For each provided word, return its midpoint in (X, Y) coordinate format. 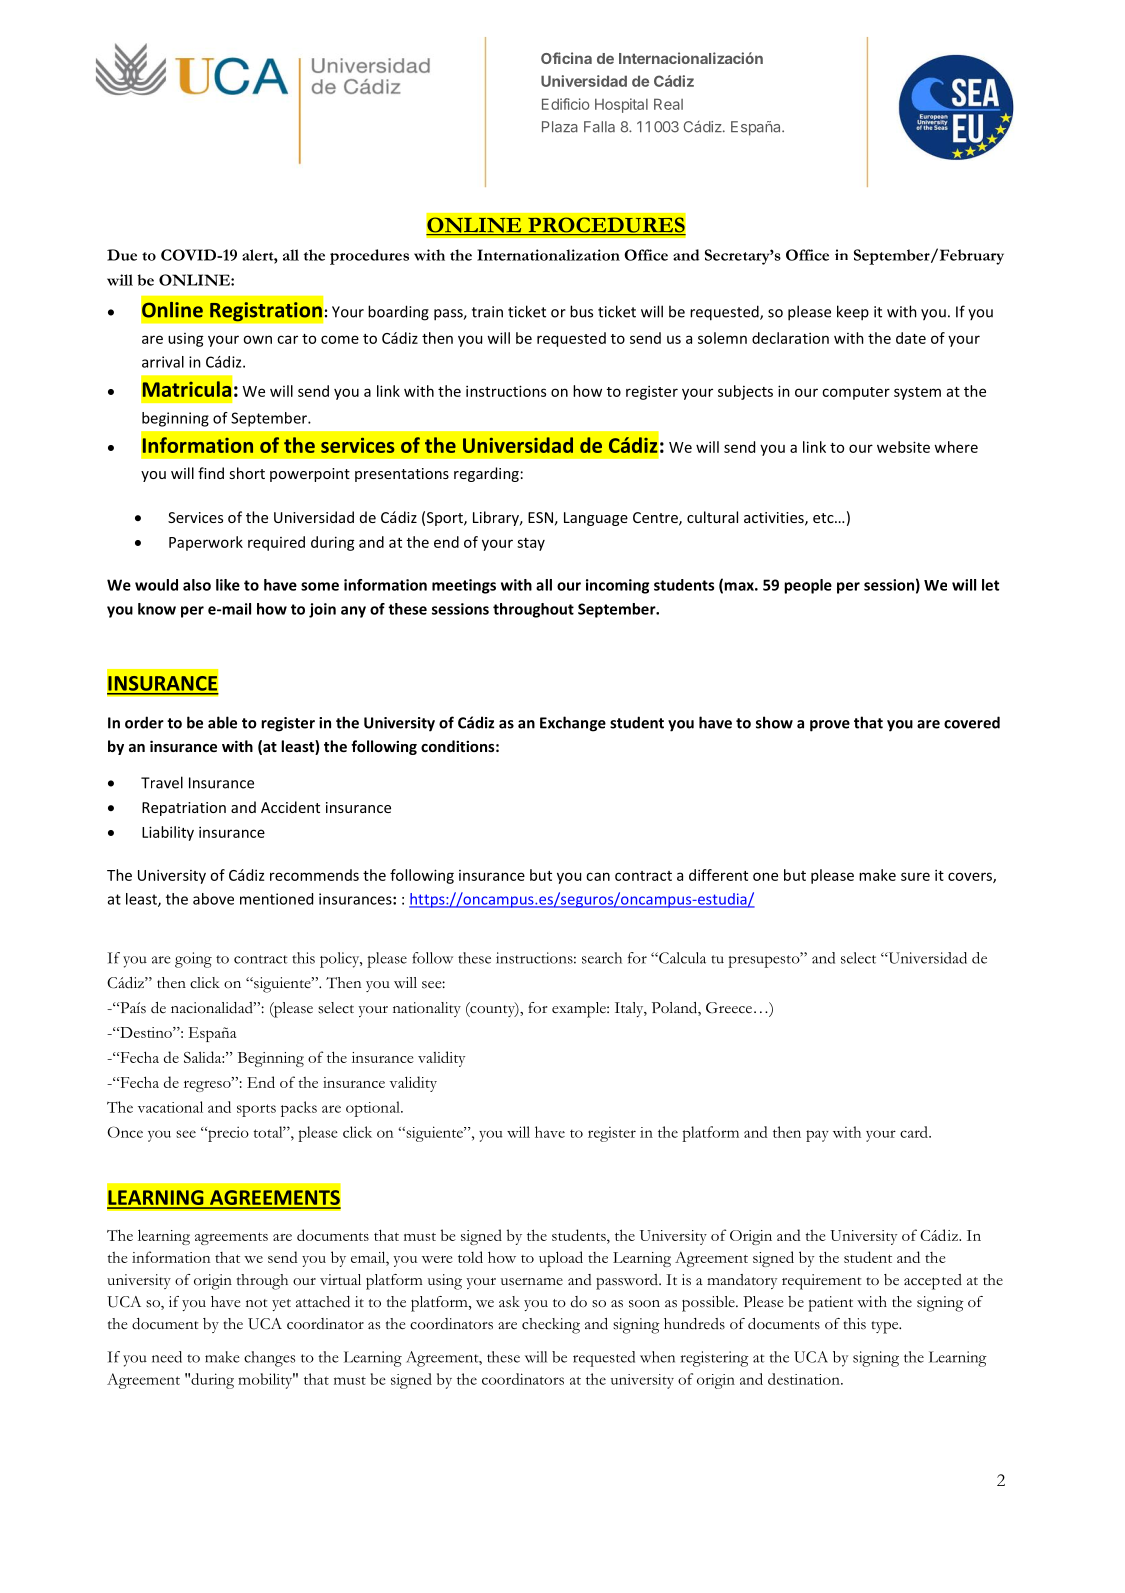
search (602, 958)
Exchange (573, 724)
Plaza (560, 127)
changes (269, 1359)
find (211, 473)
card (915, 1132)
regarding (486, 474)
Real (668, 104)
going (193, 960)
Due (122, 255)
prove (830, 726)
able (222, 722)
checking (551, 1326)
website (903, 447)
